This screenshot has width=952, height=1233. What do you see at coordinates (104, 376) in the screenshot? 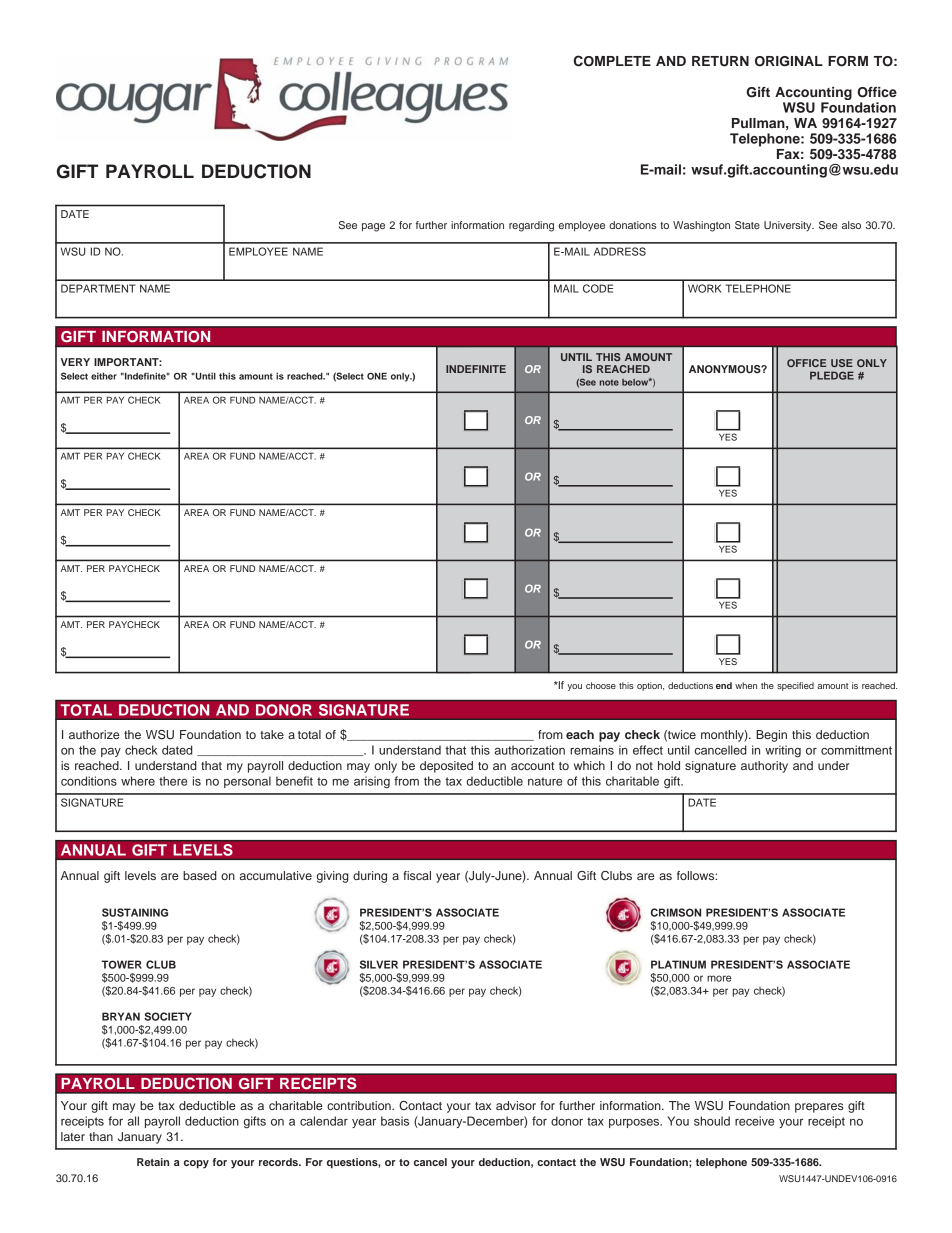
I see `either` at bounding box center [104, 376].
